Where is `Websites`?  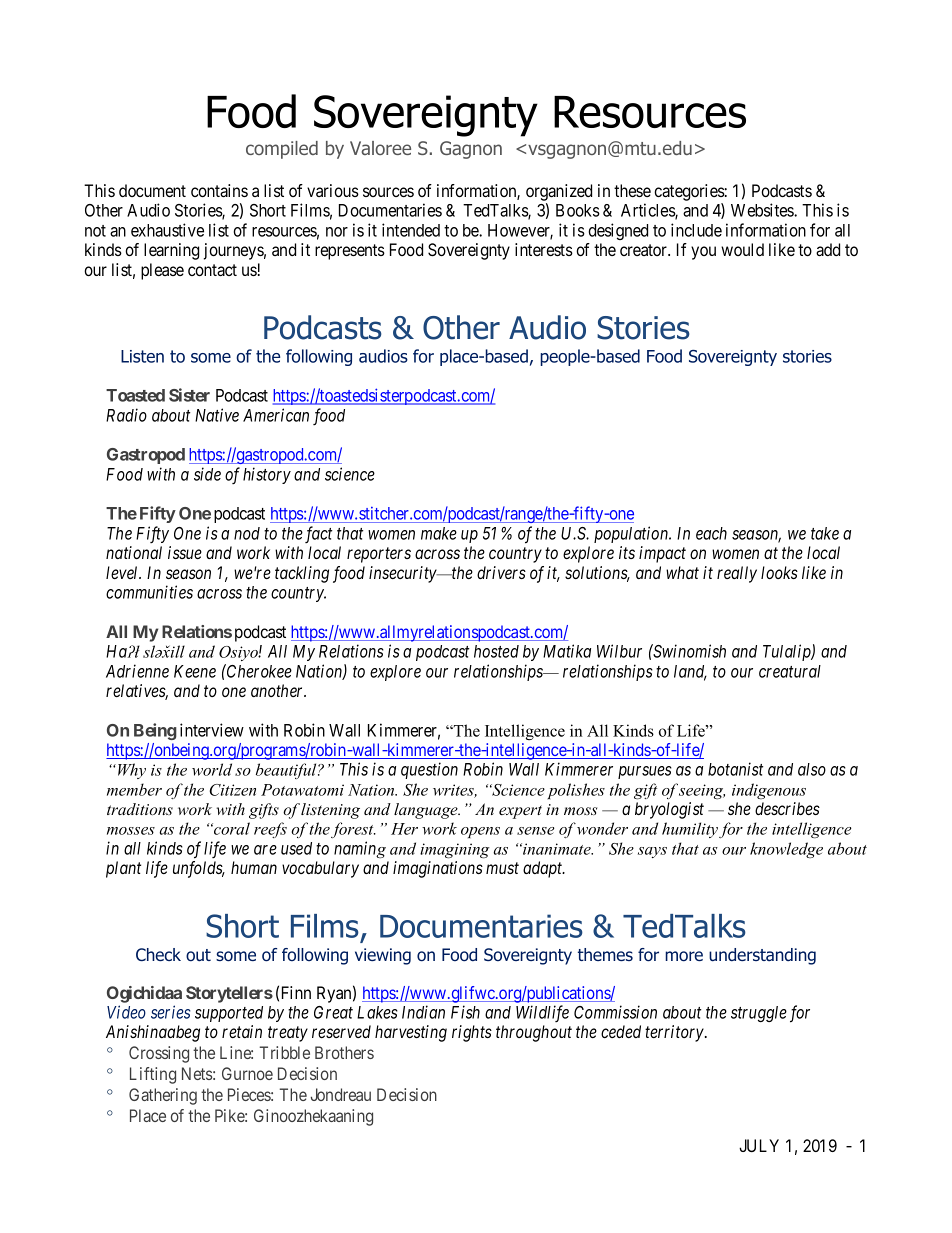
Websites is located at coordinates (763, 210).
